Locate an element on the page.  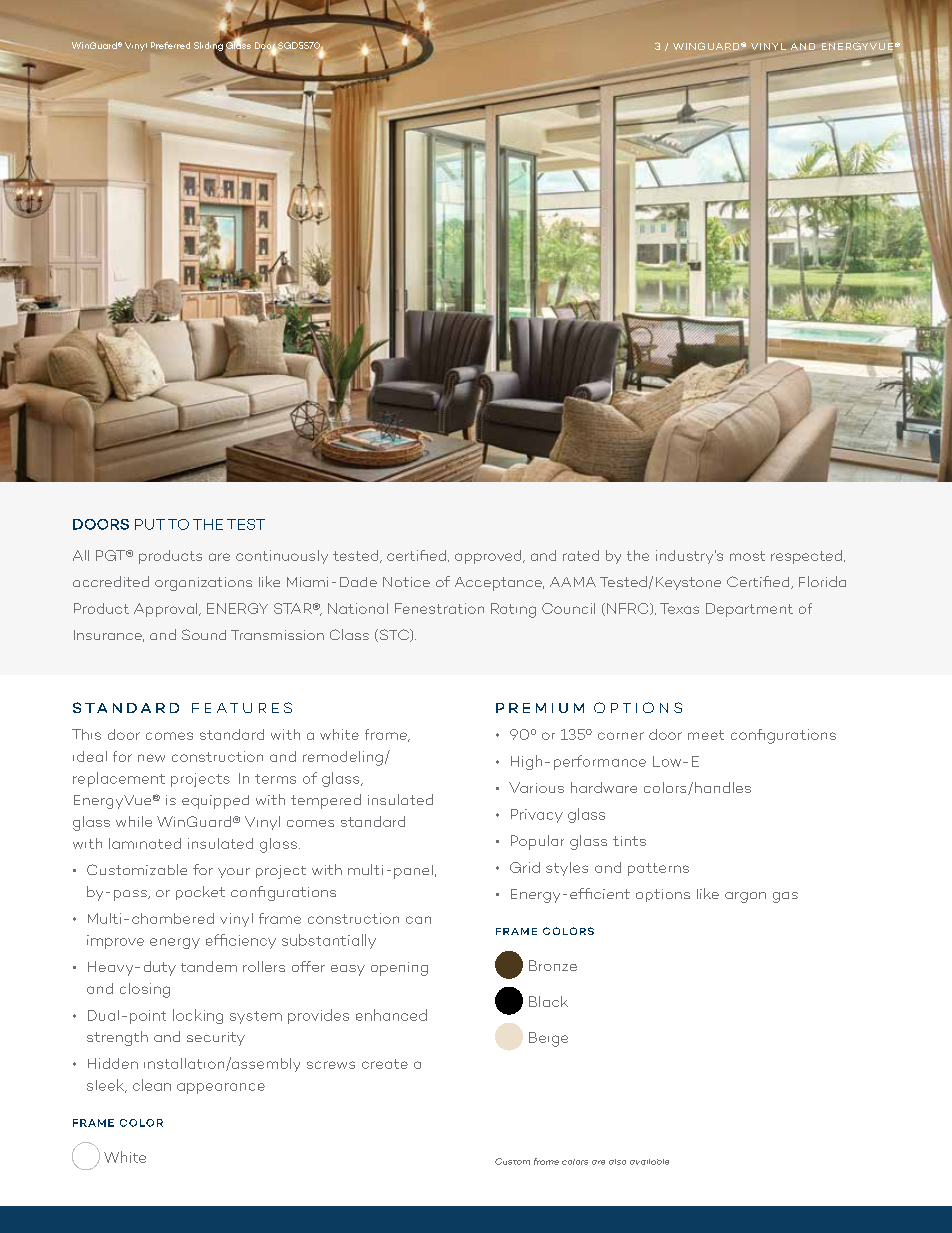
approved is located at coordinates (489, 557).
